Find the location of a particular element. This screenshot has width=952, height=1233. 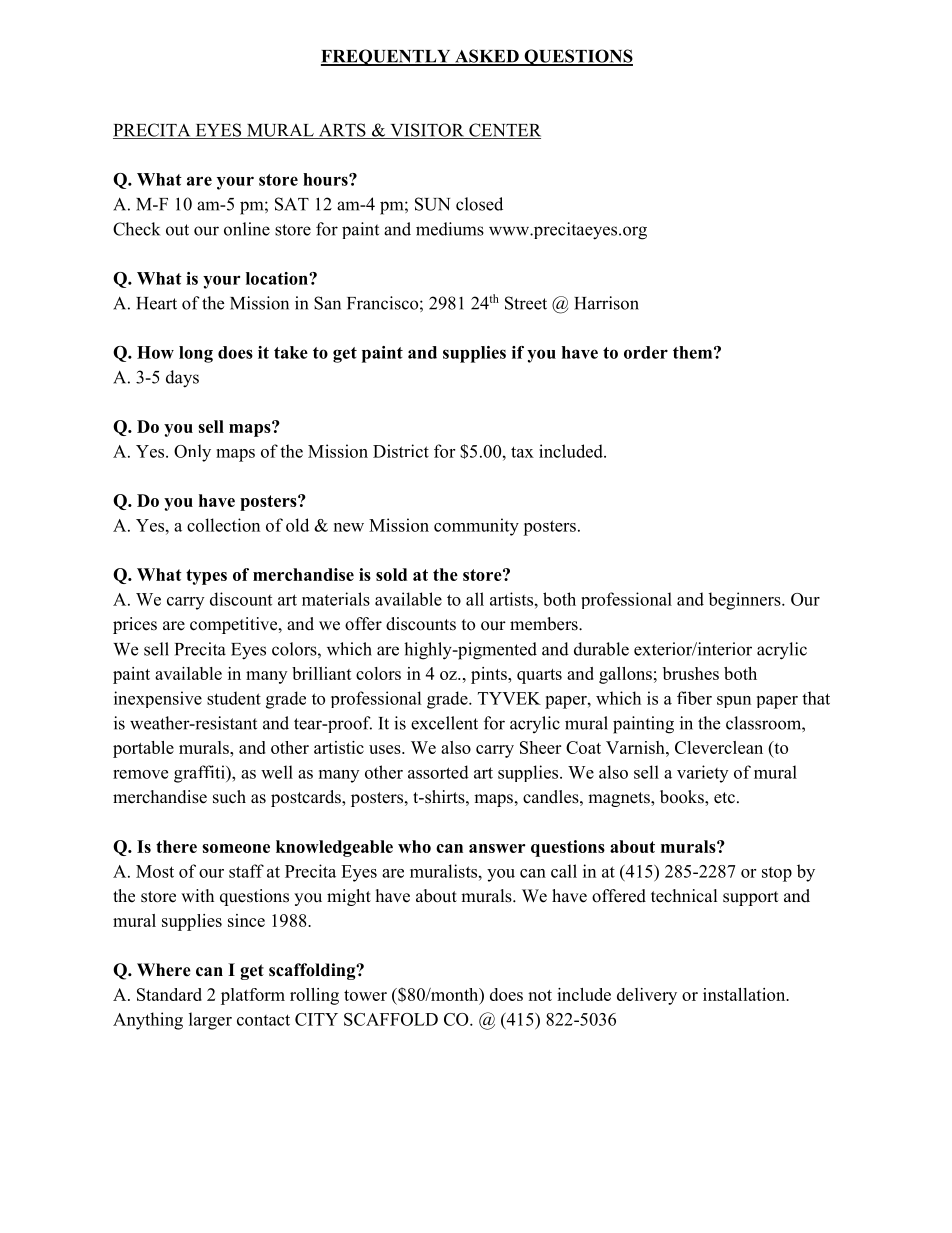

FREQUENTLY is located at coordinates (387, 57).
